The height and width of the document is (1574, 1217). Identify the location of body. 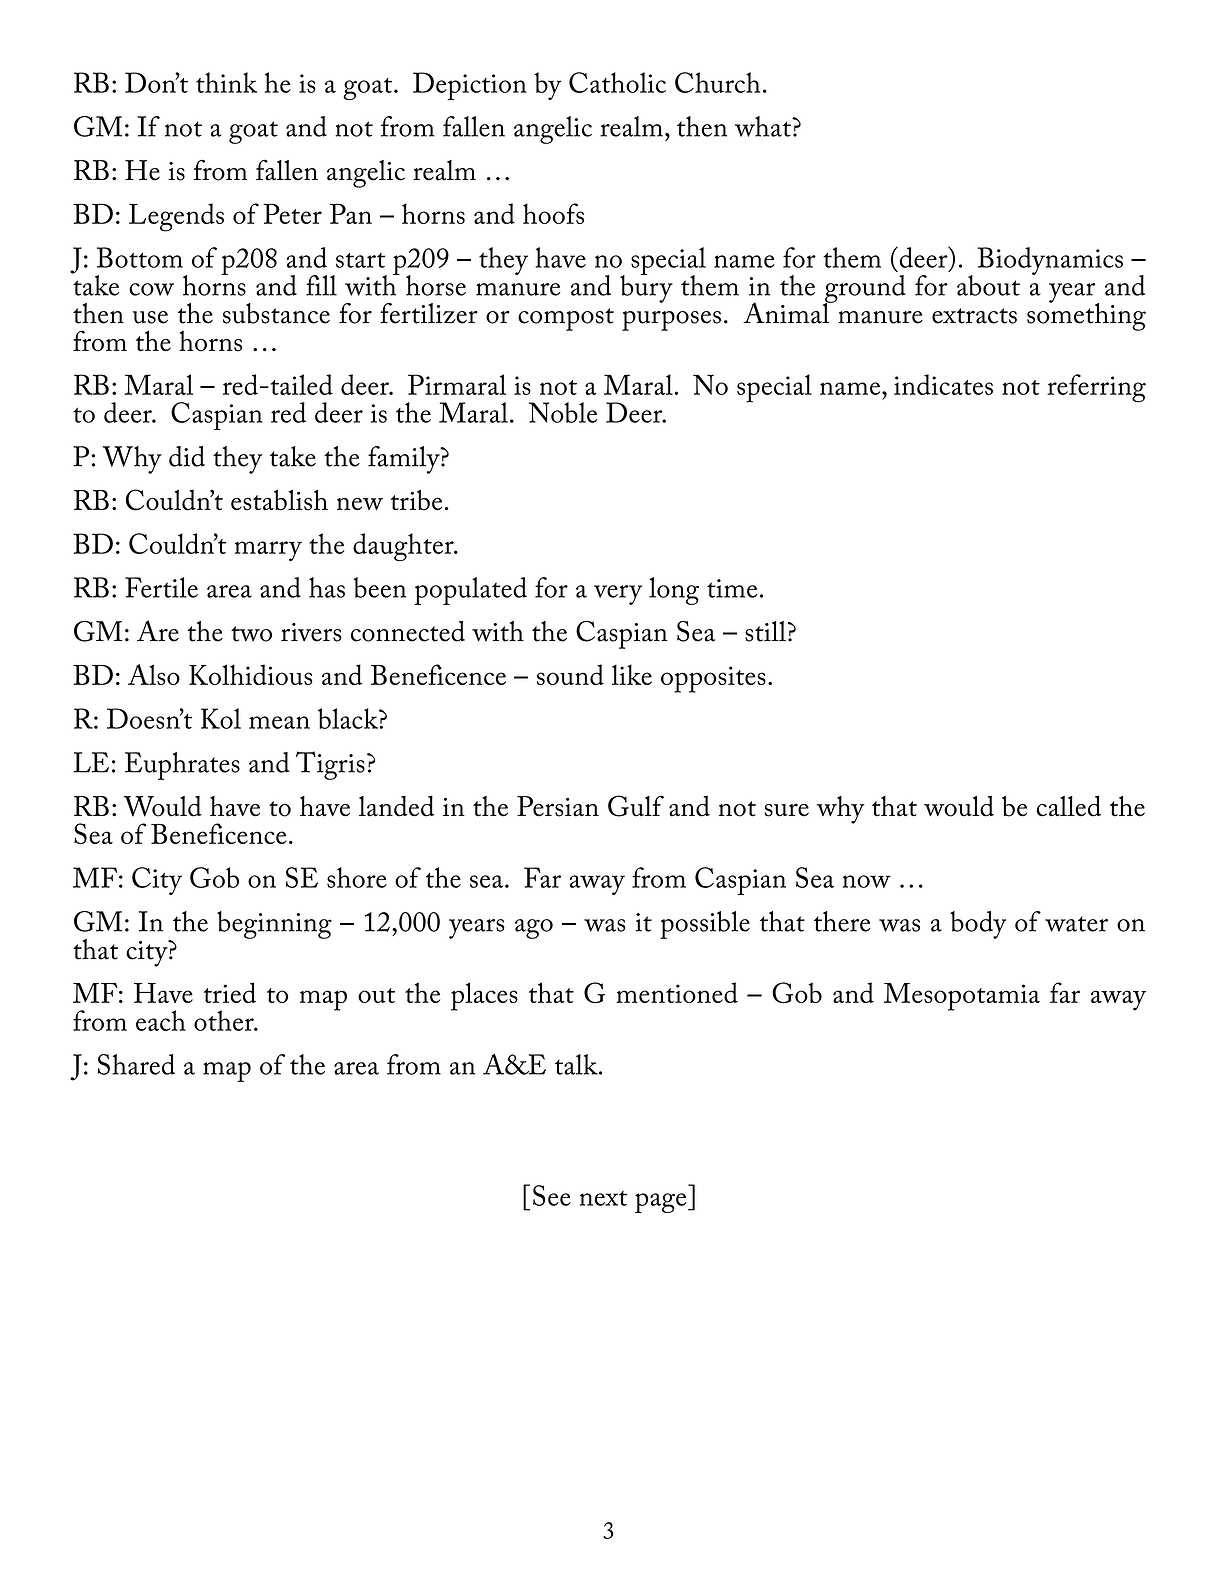
(978, 925).
